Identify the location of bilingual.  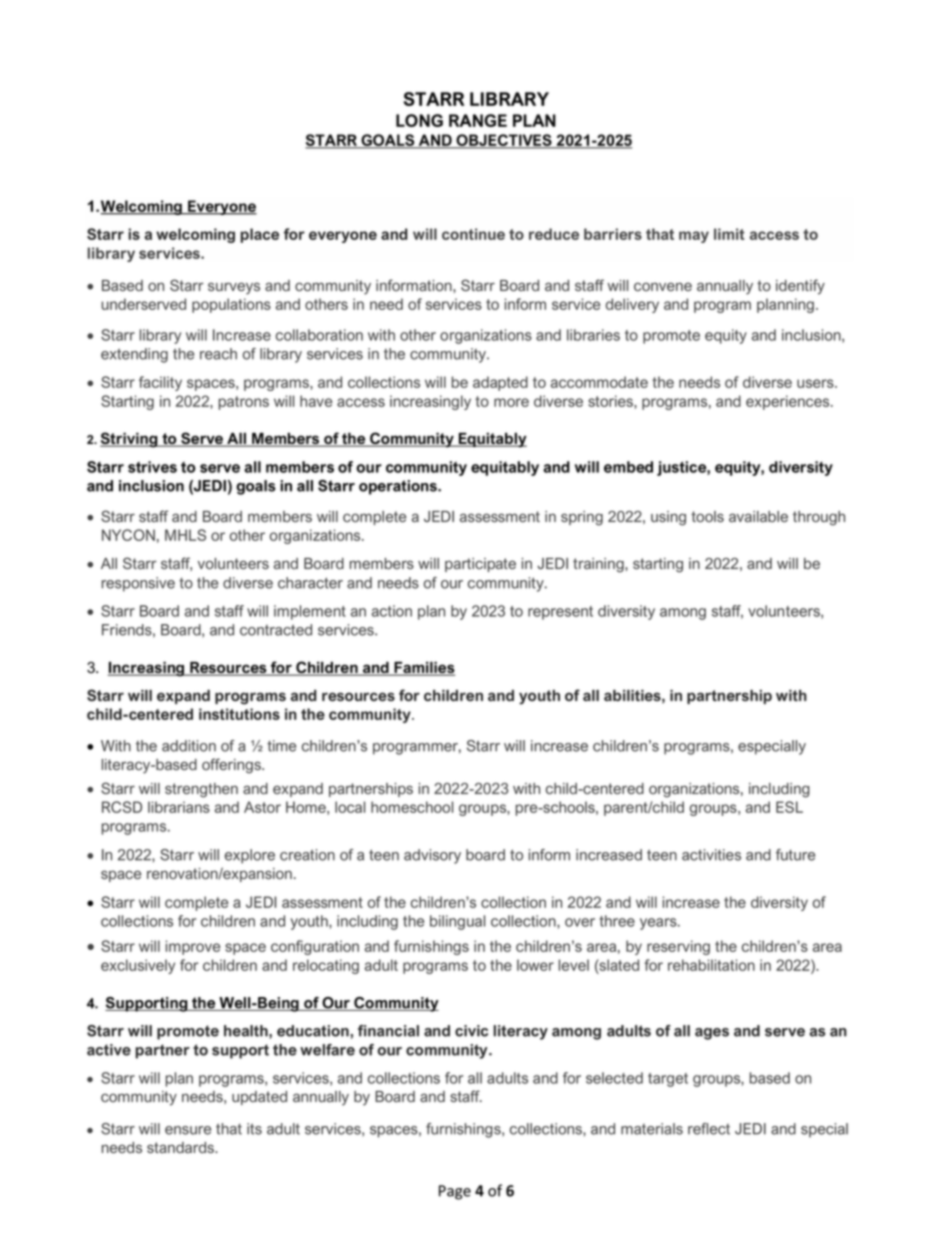
(457, 922).
